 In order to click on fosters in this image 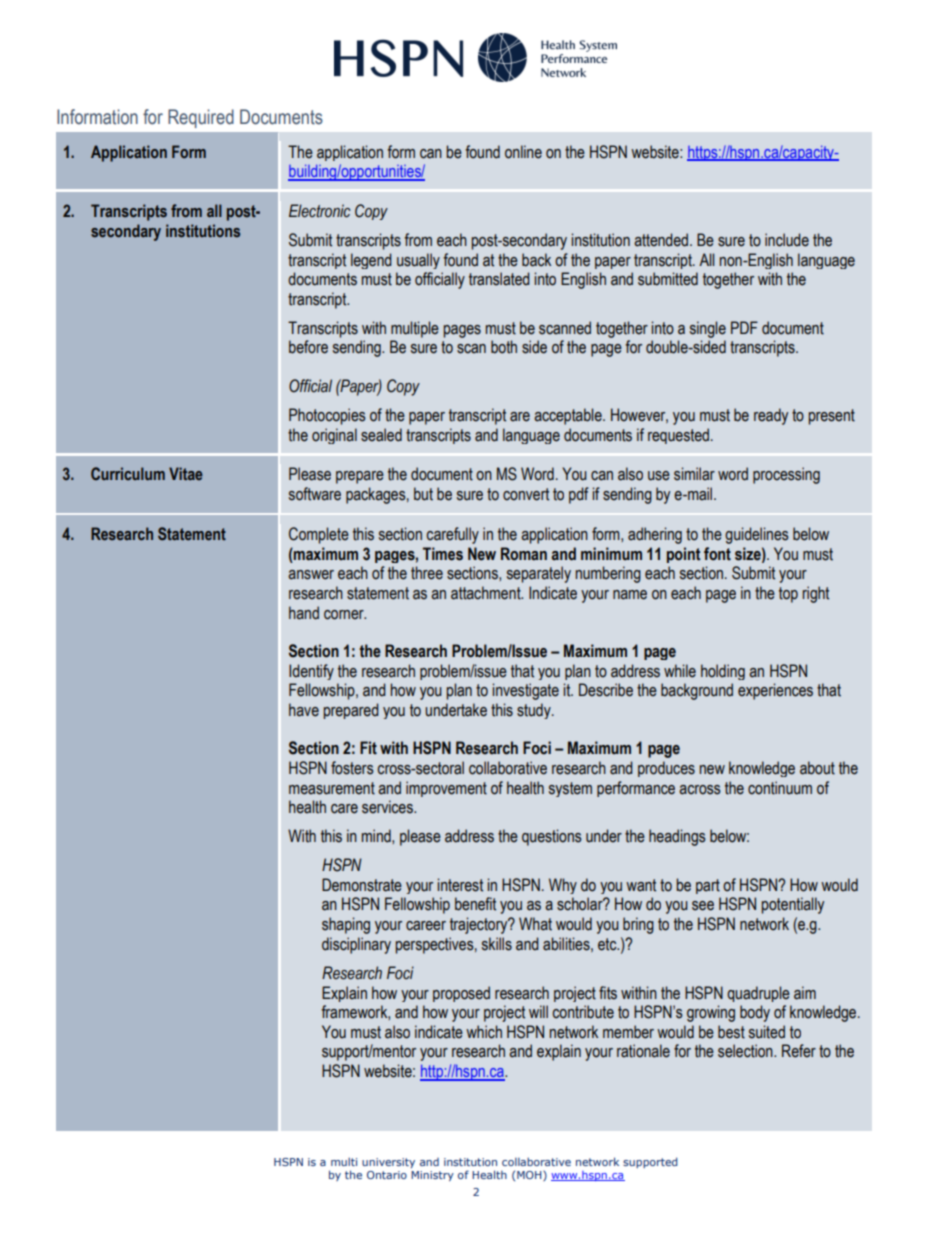, I will do `click(352, 768)`.
